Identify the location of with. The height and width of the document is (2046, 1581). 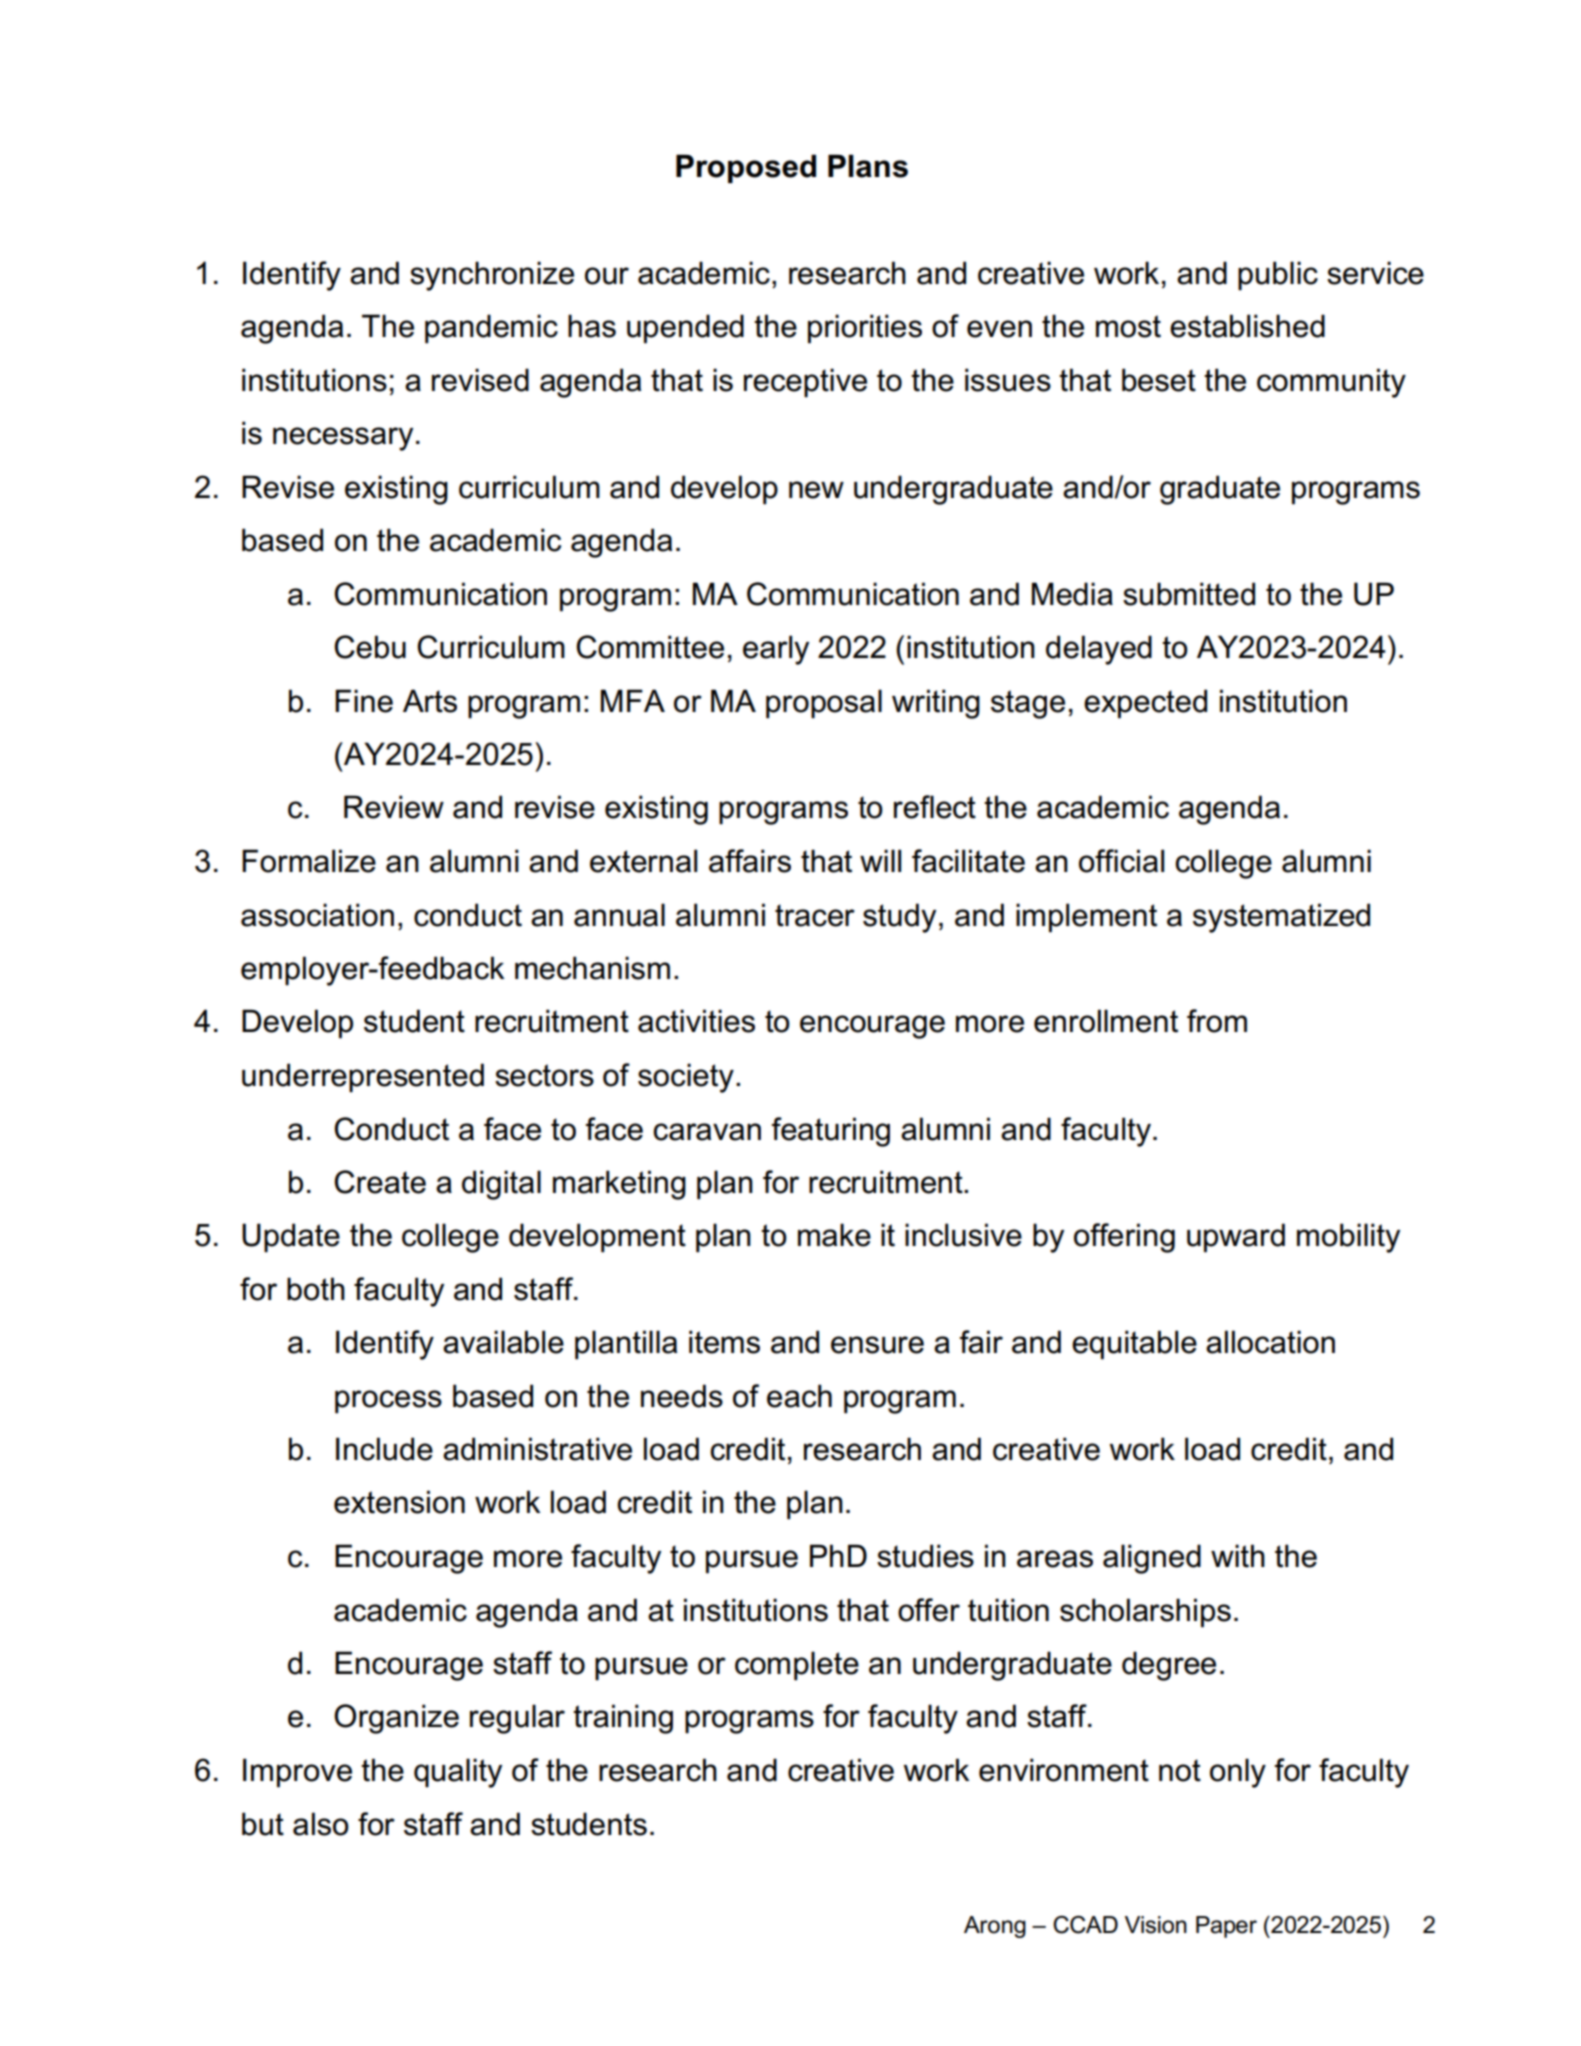
(1238, 1556).
